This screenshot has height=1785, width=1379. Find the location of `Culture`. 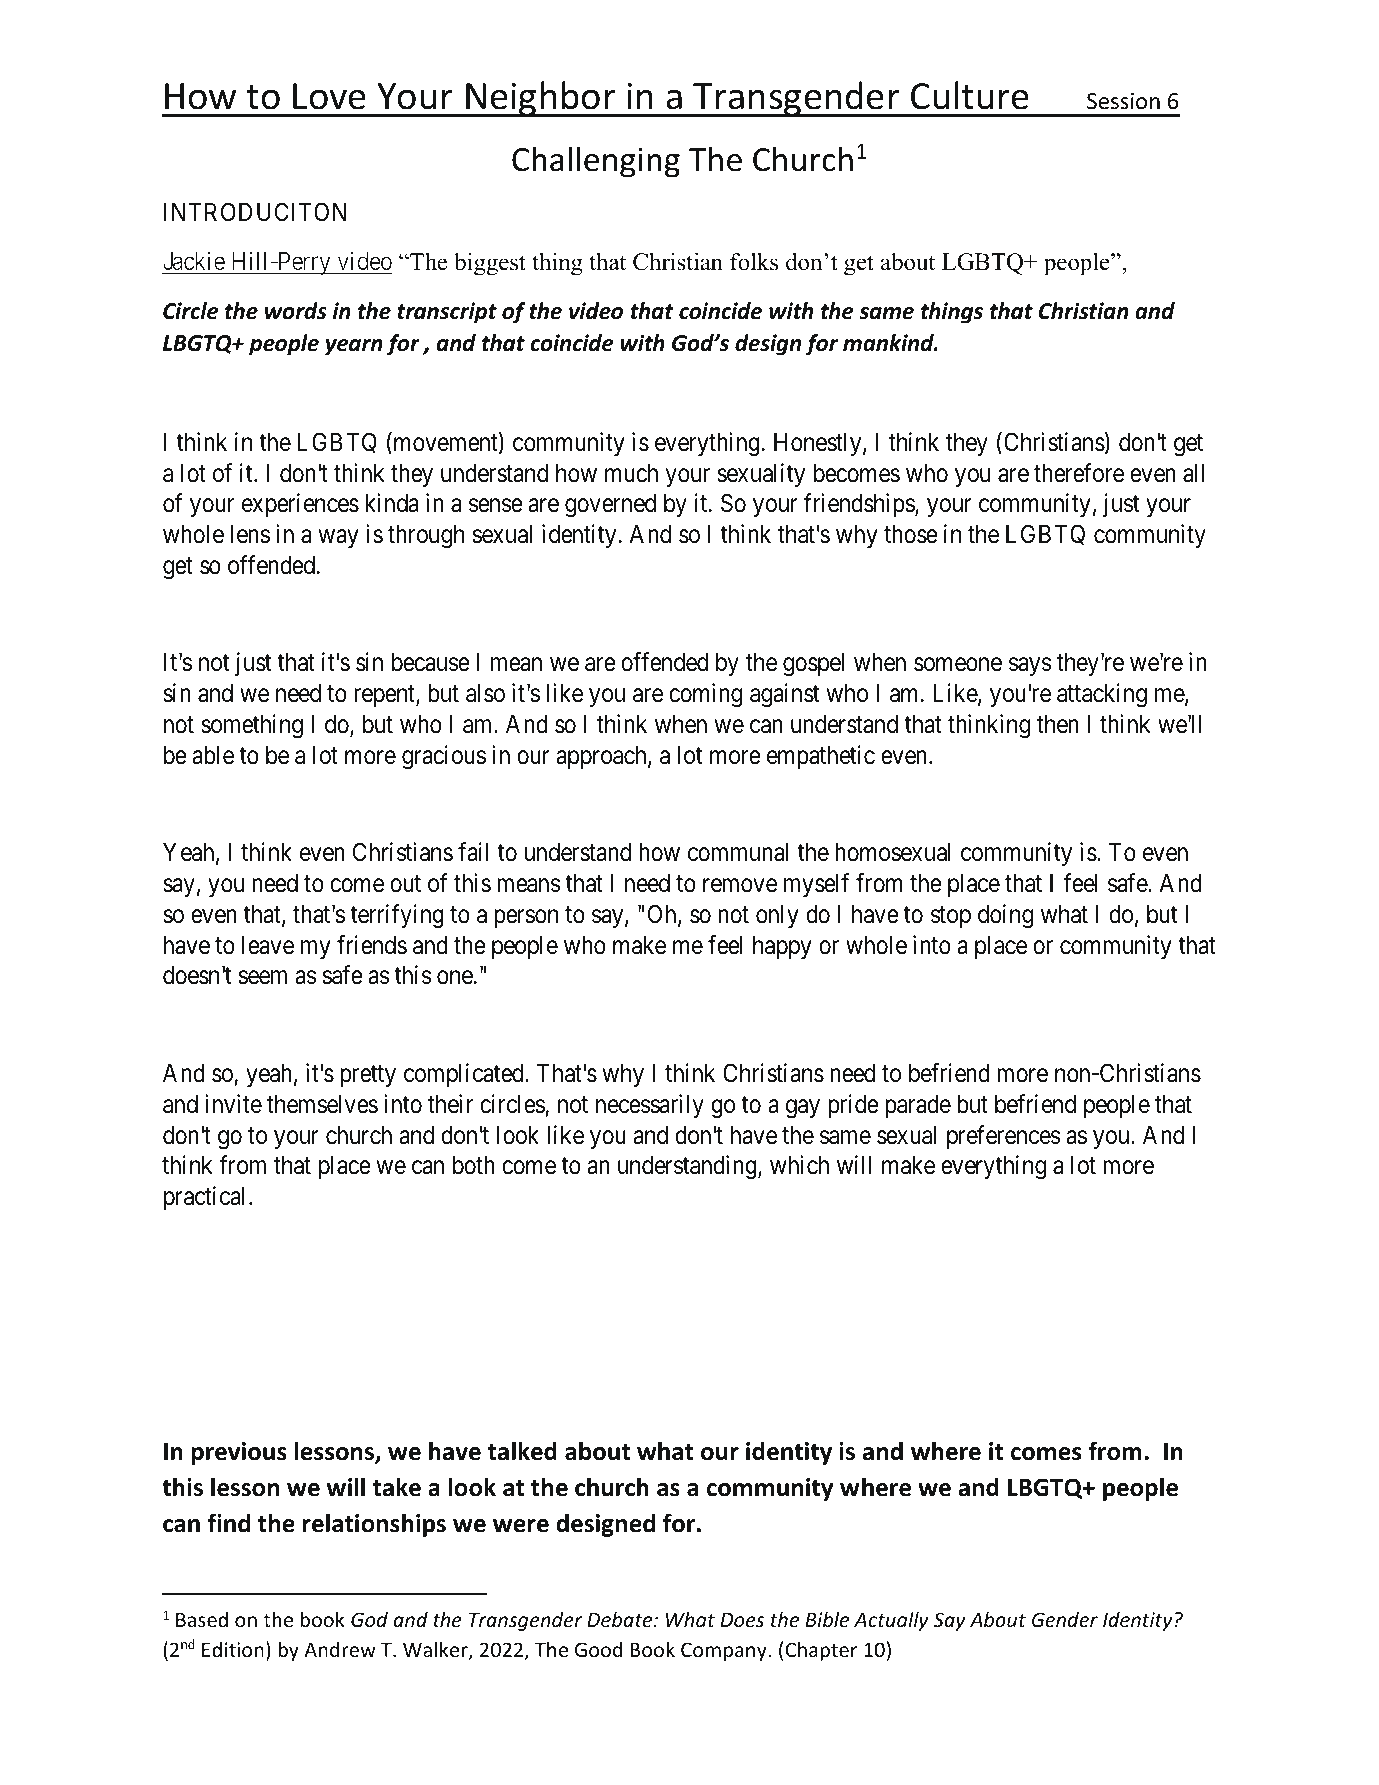

Culture is located at coordinates (970, 95).
